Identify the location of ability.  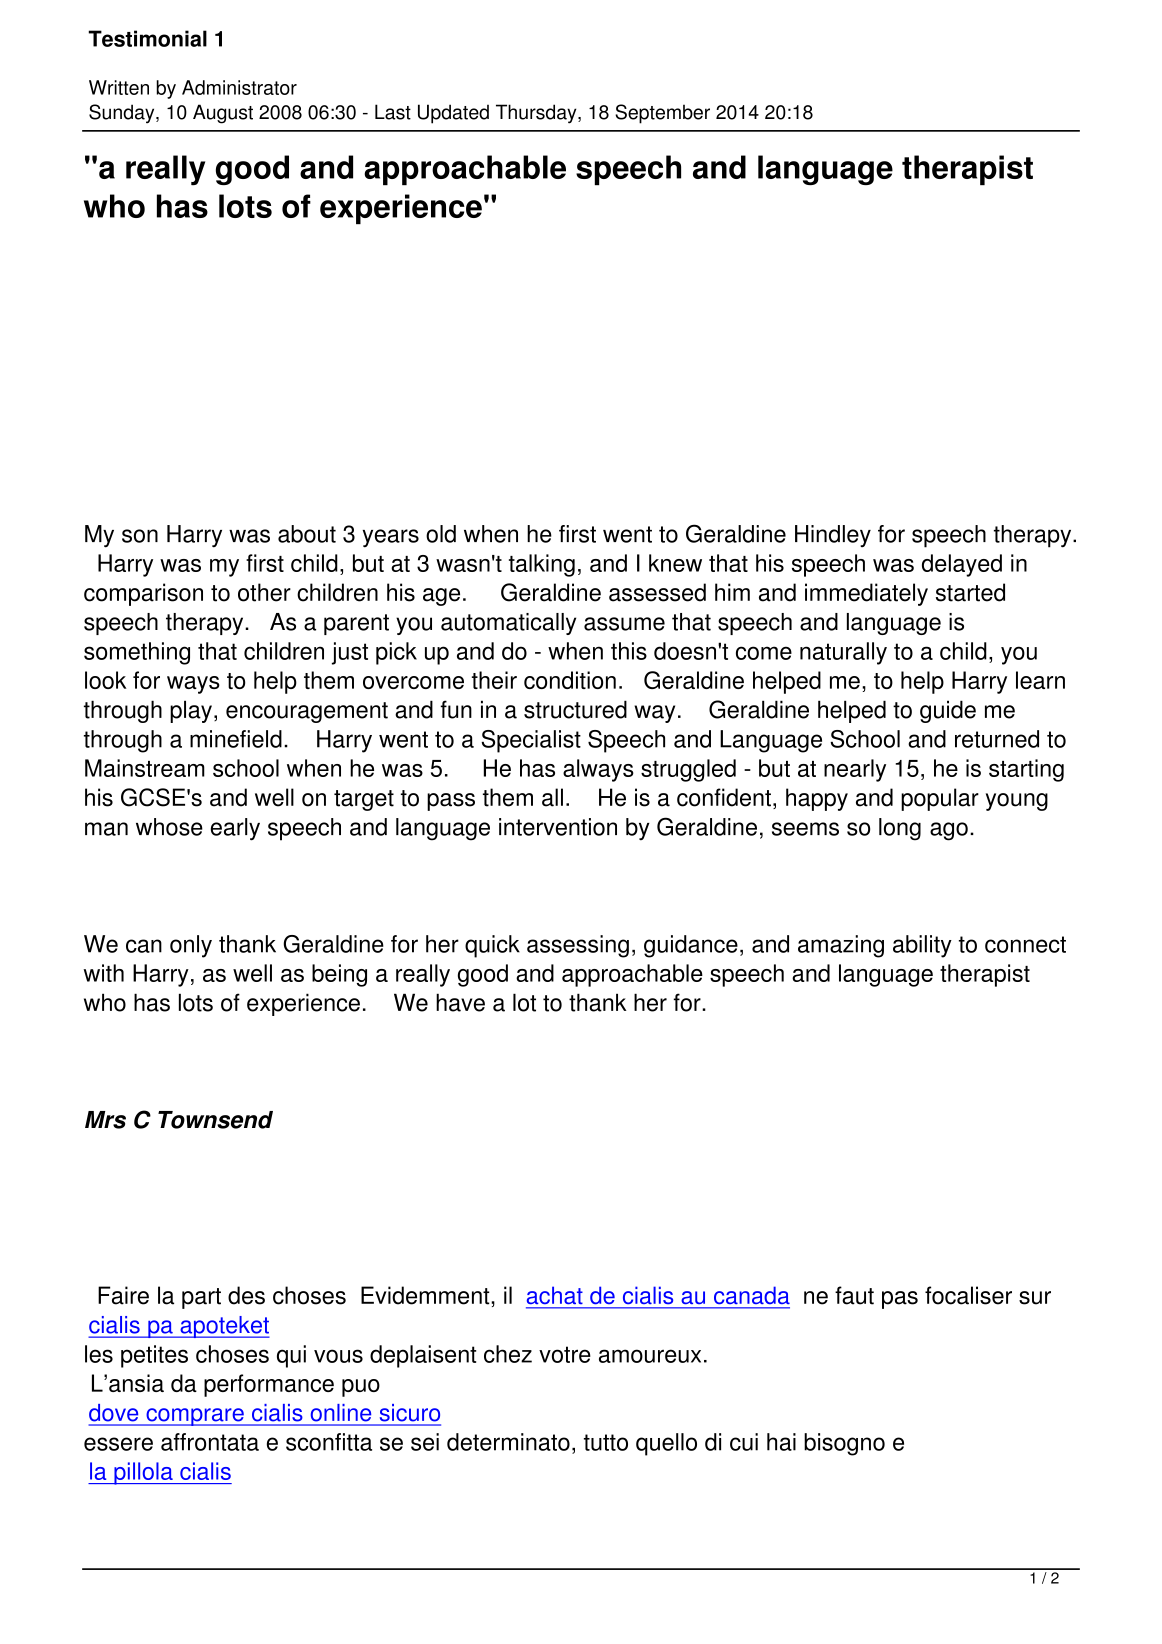
(922, 946).
